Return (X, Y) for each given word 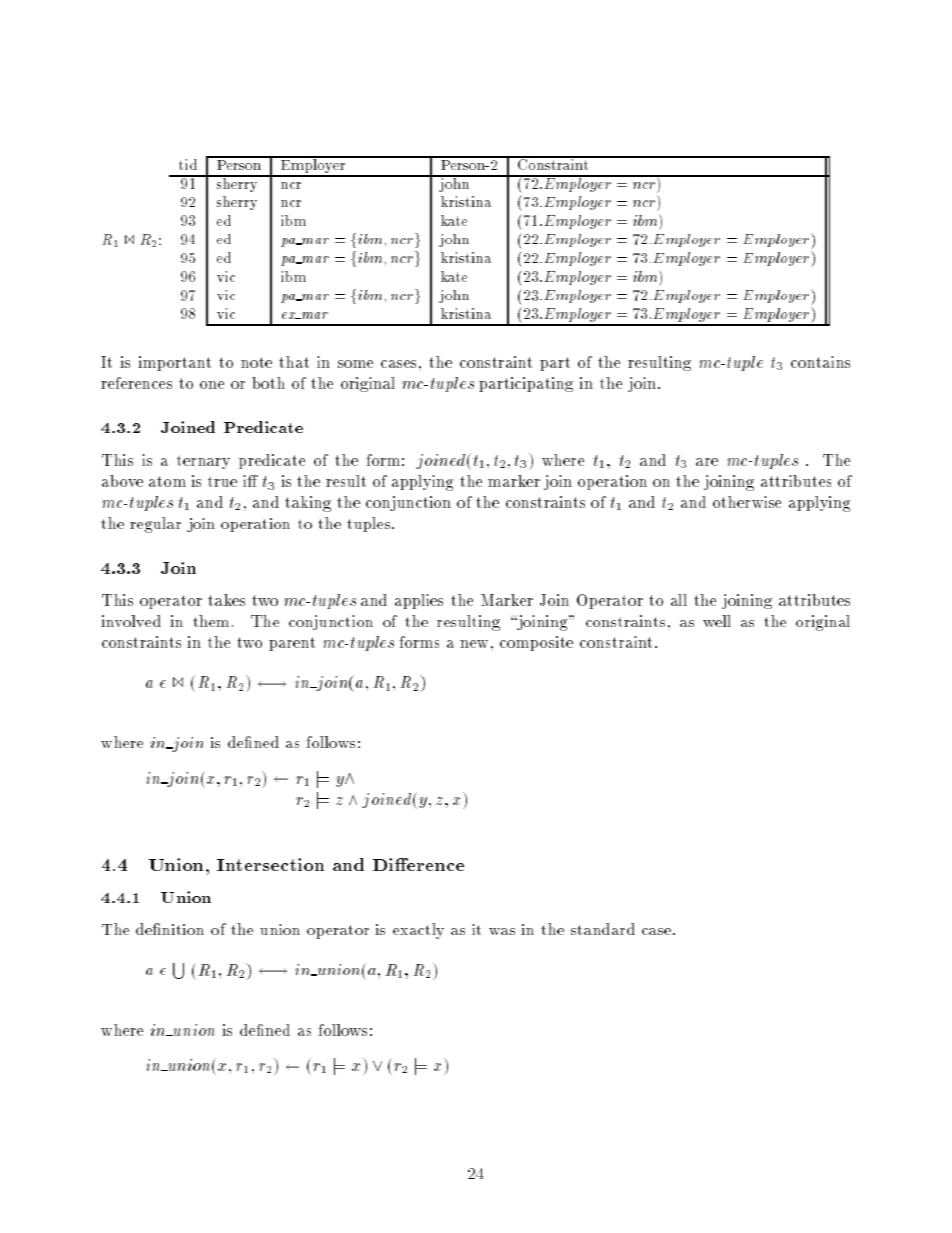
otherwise (747, 502)
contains (820, 362)
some (355, 364)
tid (188, 164)
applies (419, 601)
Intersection (270, 864)
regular (155, 525)
